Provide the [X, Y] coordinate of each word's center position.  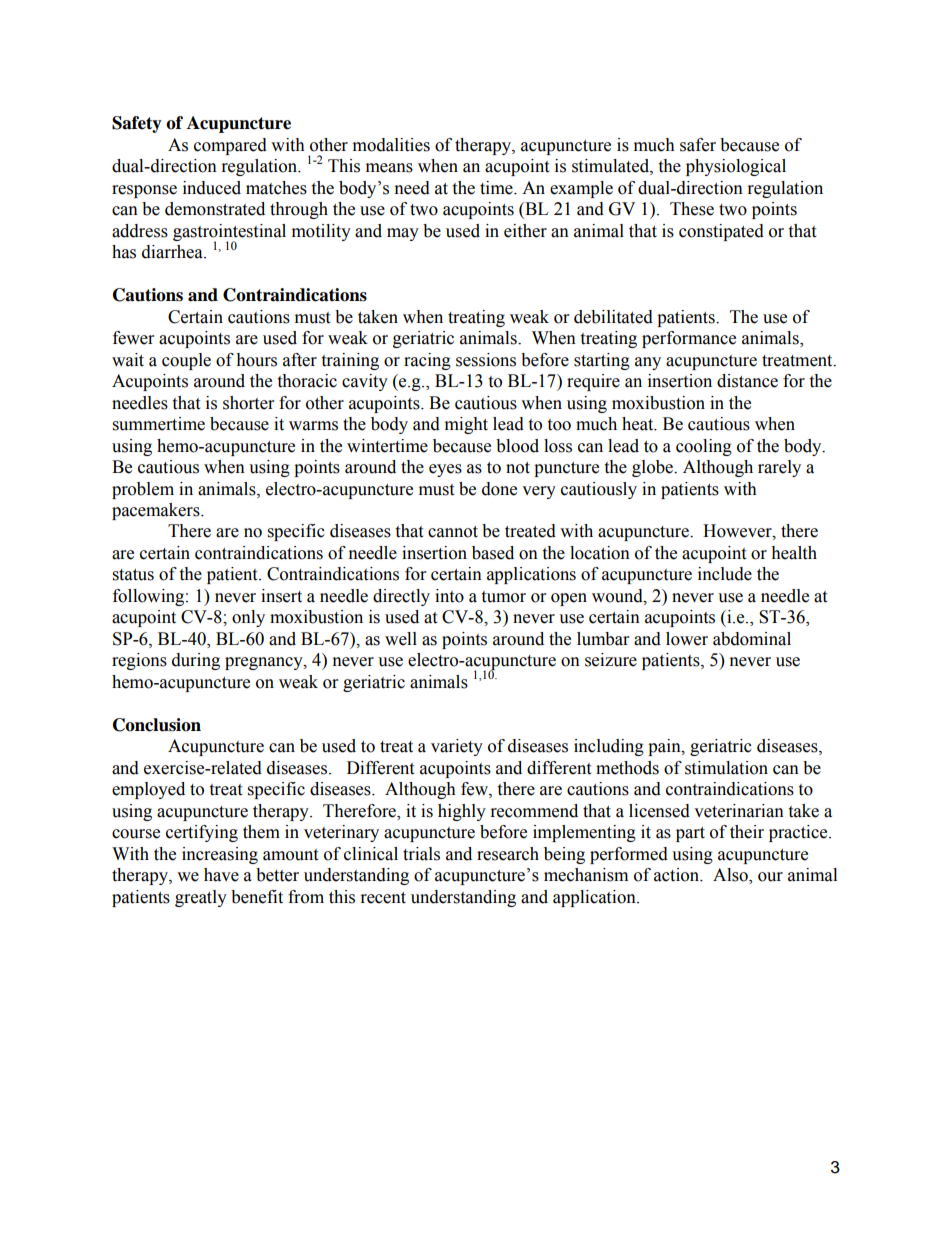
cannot [453, 532]
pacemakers [157, 511]
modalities [391, 145]
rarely [779, 468]
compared [230, 146]
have [221, 875]
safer [698, 145]
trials [421, 854]
